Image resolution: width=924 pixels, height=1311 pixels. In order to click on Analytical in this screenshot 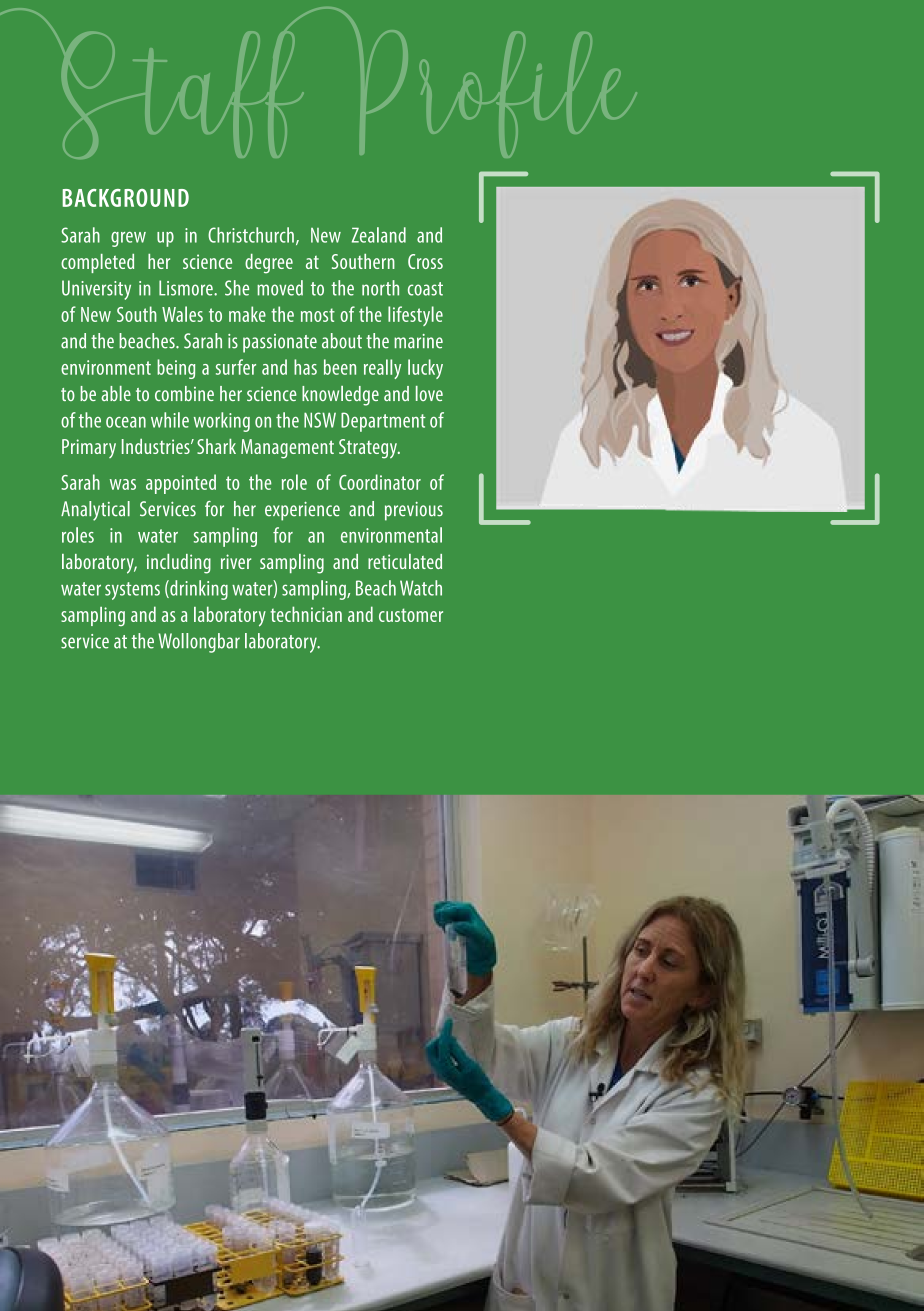, I will do `click(95, 511)`.
